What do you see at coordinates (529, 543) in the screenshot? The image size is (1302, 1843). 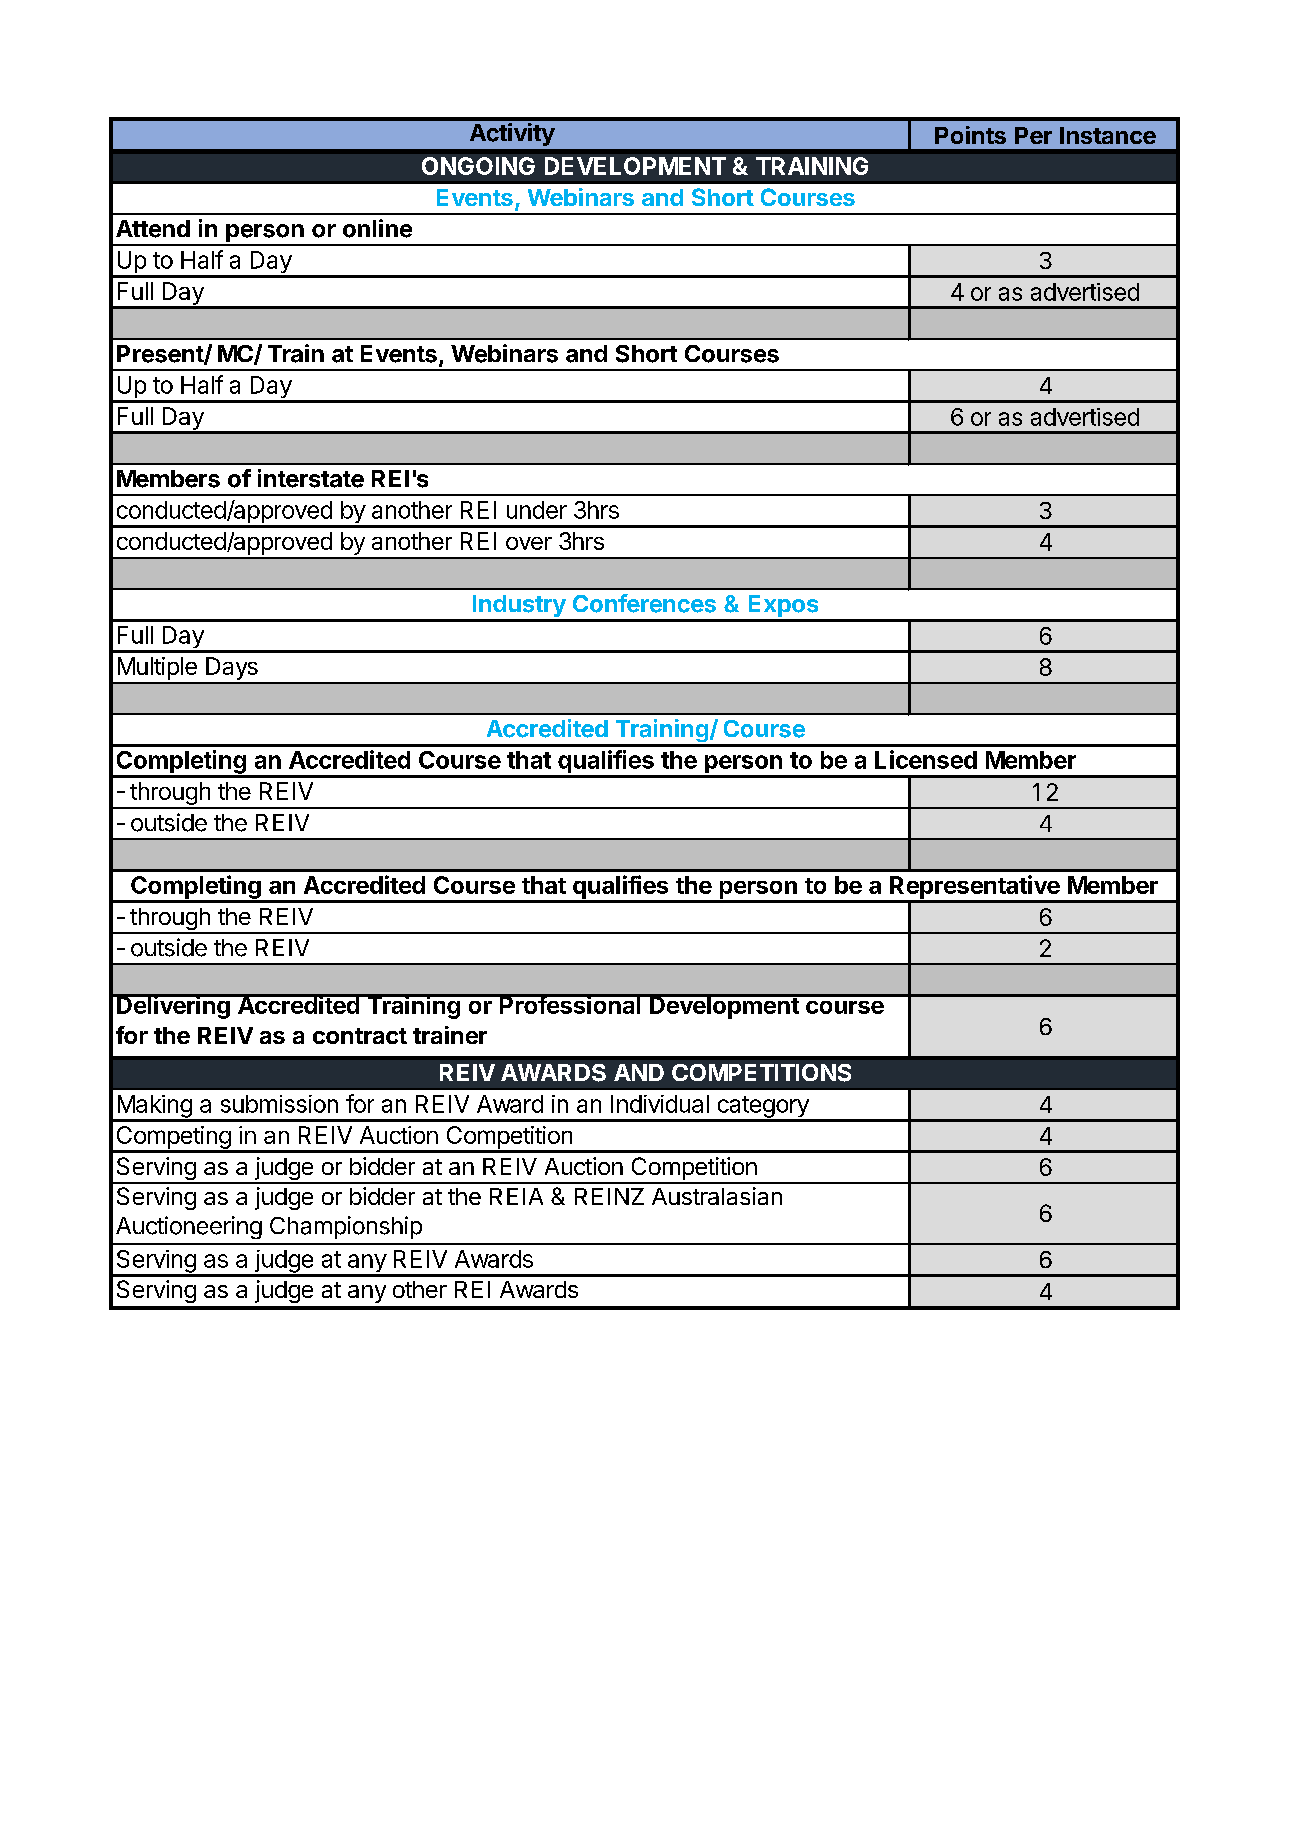 I see `over` at bounding box center [529, 543].
